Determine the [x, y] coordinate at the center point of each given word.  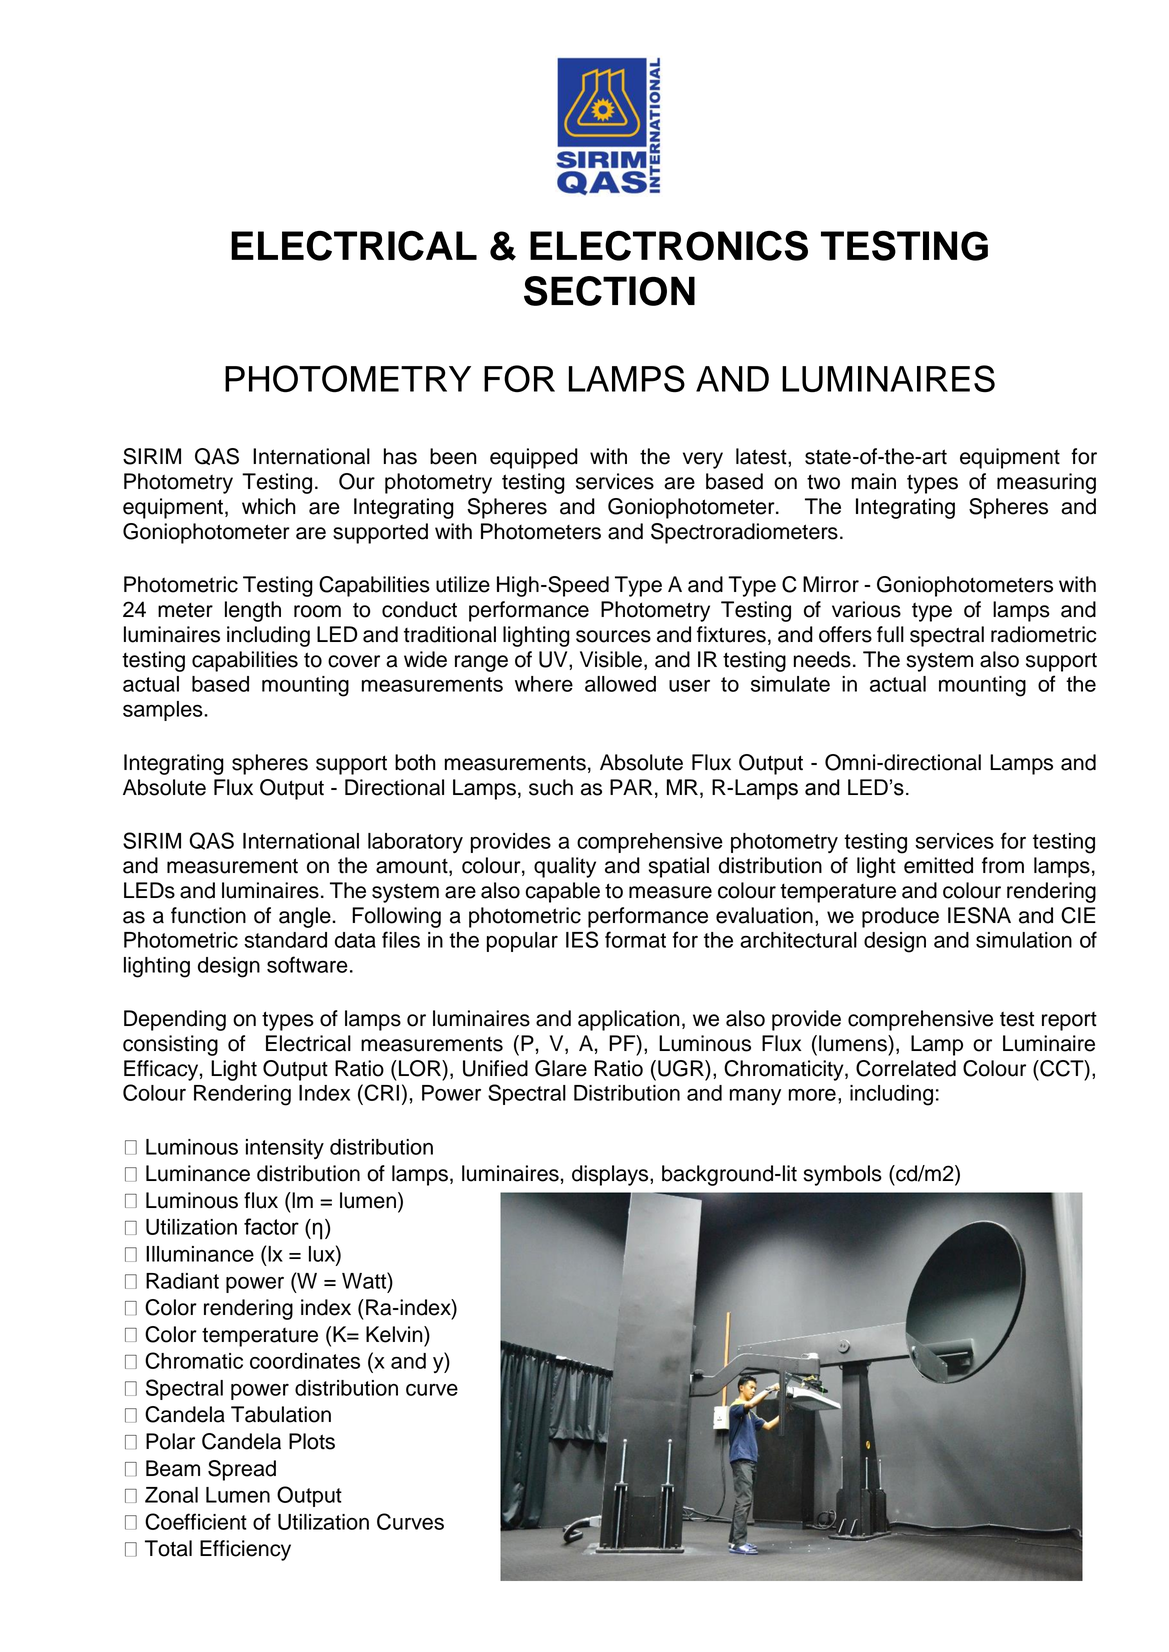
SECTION [609, 291]
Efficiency [245, 1550]
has [400, 456]
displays [611, 1175]
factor [271, 1226]
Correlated [906, 1068]
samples [164, 711]
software [307, 964]
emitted [938, 865]
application [629, 1020]
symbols [843, 1175]
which [269, 506]
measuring [1046, 483]
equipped [534, 458]
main [874, 481]
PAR [631, 787]
